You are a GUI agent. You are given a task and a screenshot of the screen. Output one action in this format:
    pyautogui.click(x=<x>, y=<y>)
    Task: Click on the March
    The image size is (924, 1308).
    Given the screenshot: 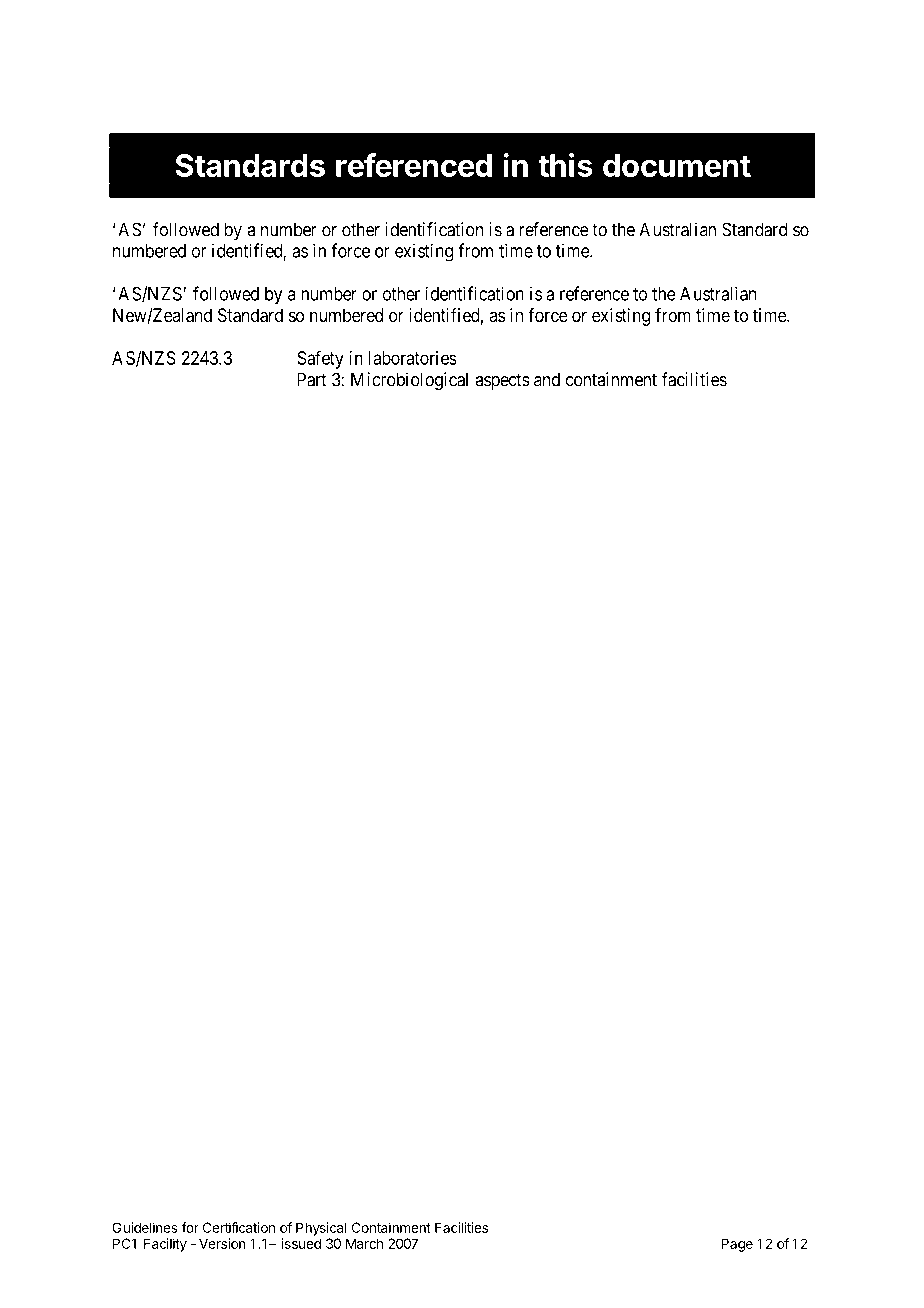 What is the action you would take?
    pyautogui.click(x=364, y=1243)
